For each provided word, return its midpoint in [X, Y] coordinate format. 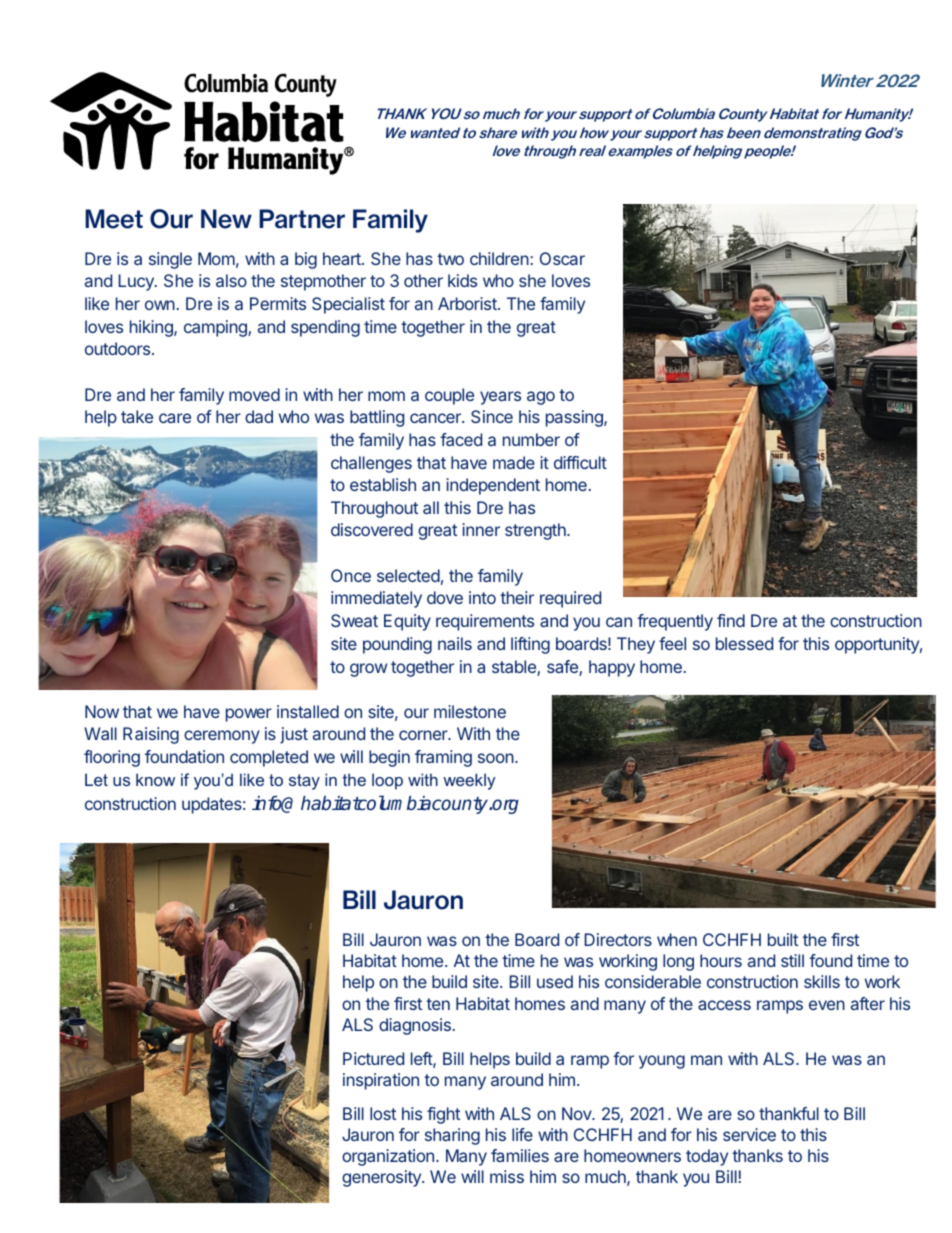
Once [351, 575]
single [170, 260]
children [500, 258]
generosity [382, 1178]
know [155, 779]
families [520, 1155]
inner [481, 529]
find [731, 620]
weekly [469, 781]
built [783, 939]
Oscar [562, 258]
